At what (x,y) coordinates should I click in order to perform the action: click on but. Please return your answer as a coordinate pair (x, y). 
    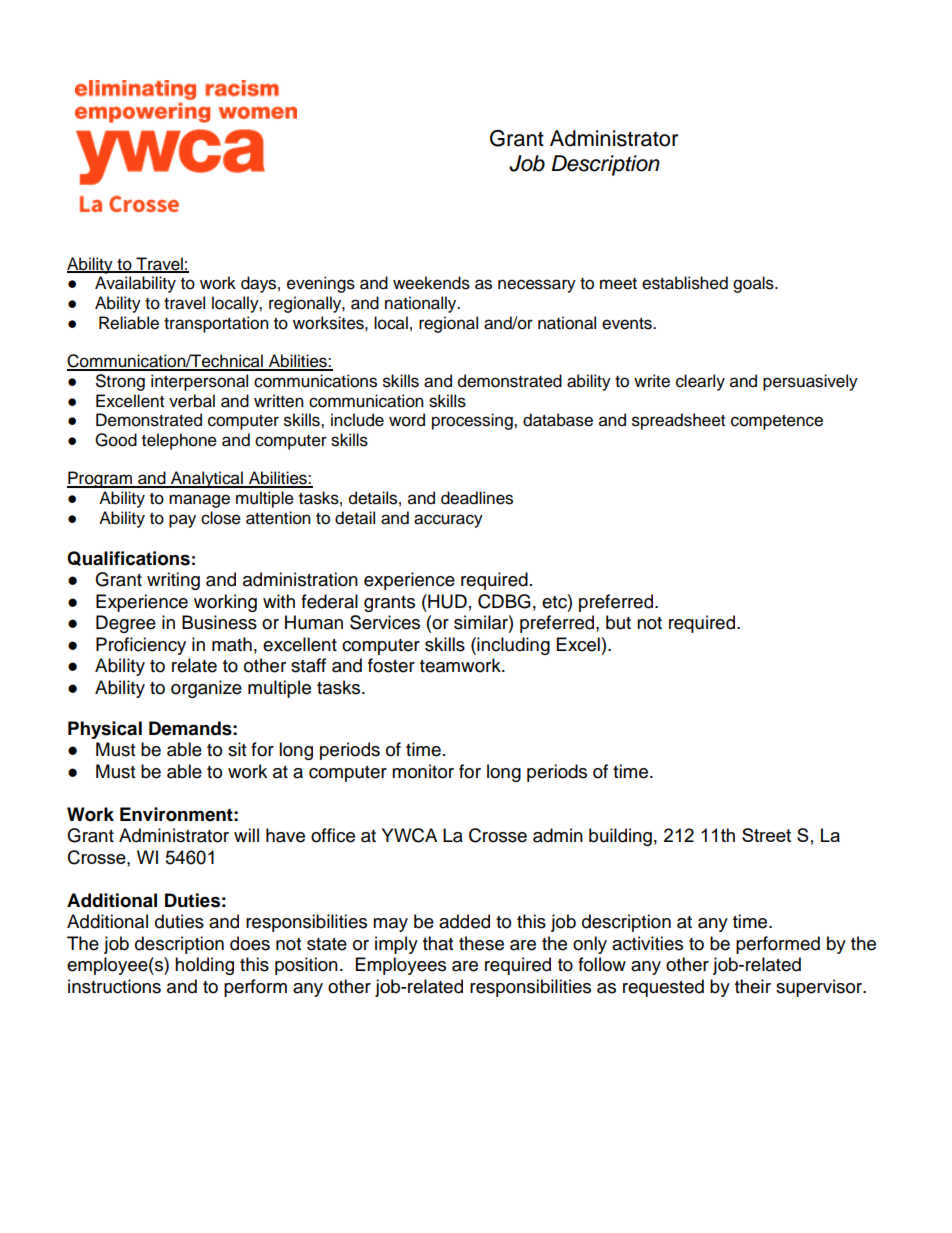
    Looking at the image, I should click on (618, 622).
